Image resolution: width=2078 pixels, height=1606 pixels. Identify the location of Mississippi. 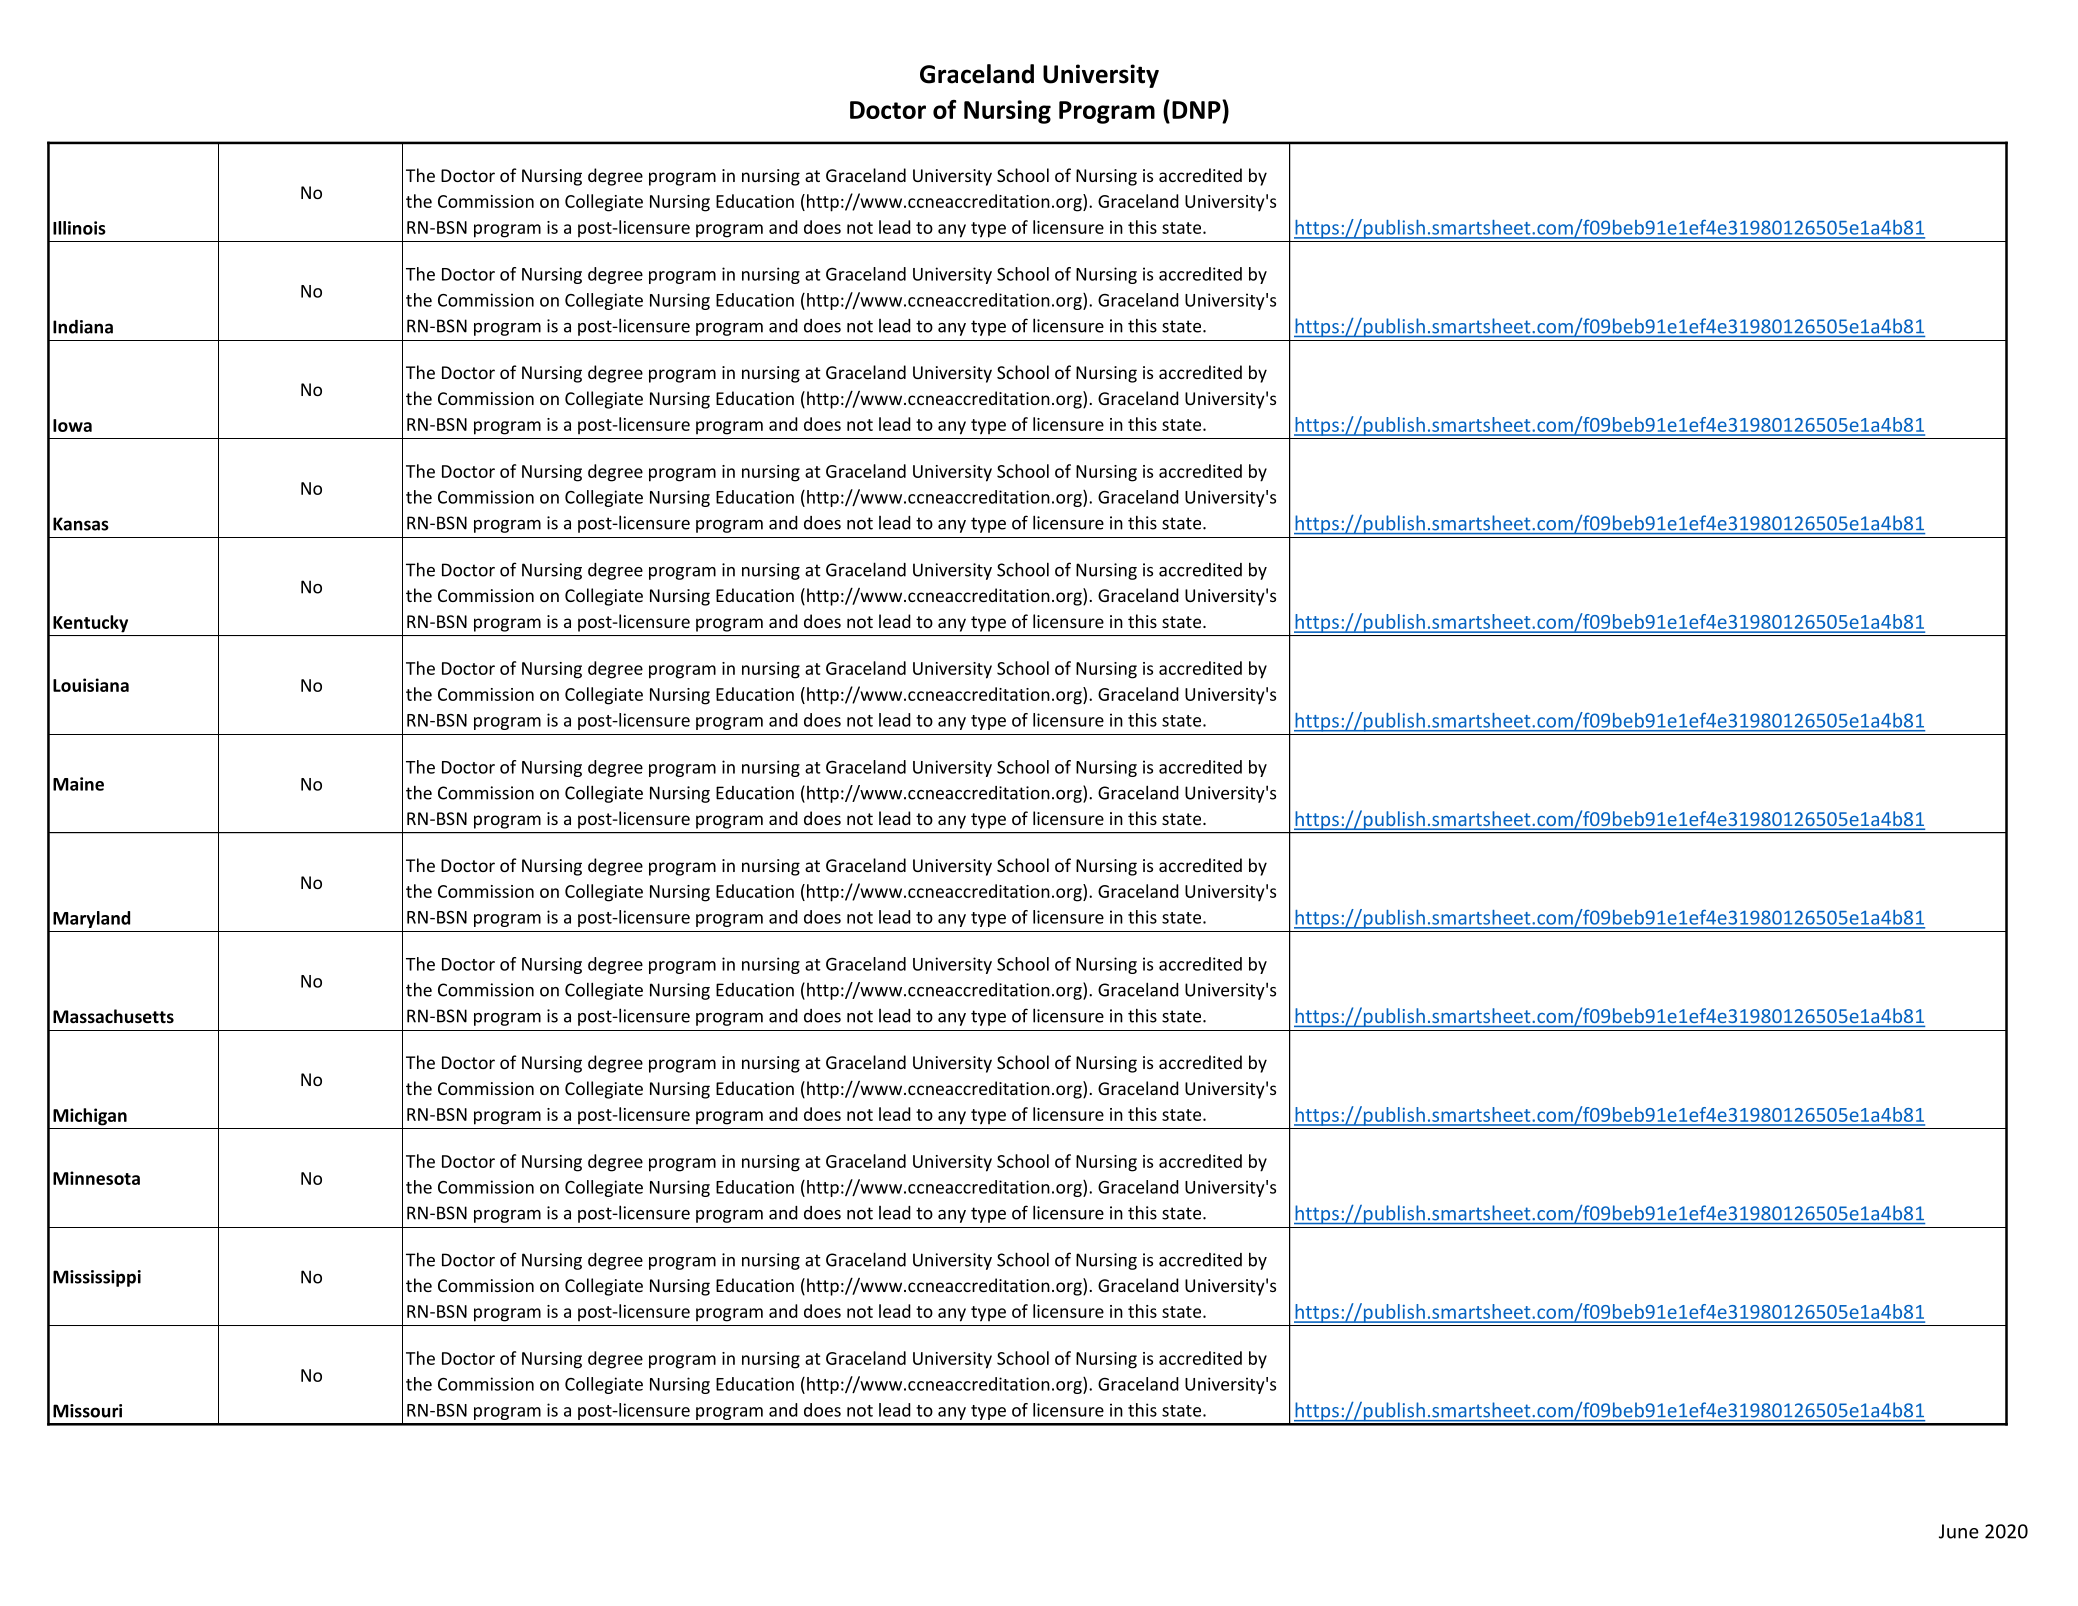
(97, 1278).
